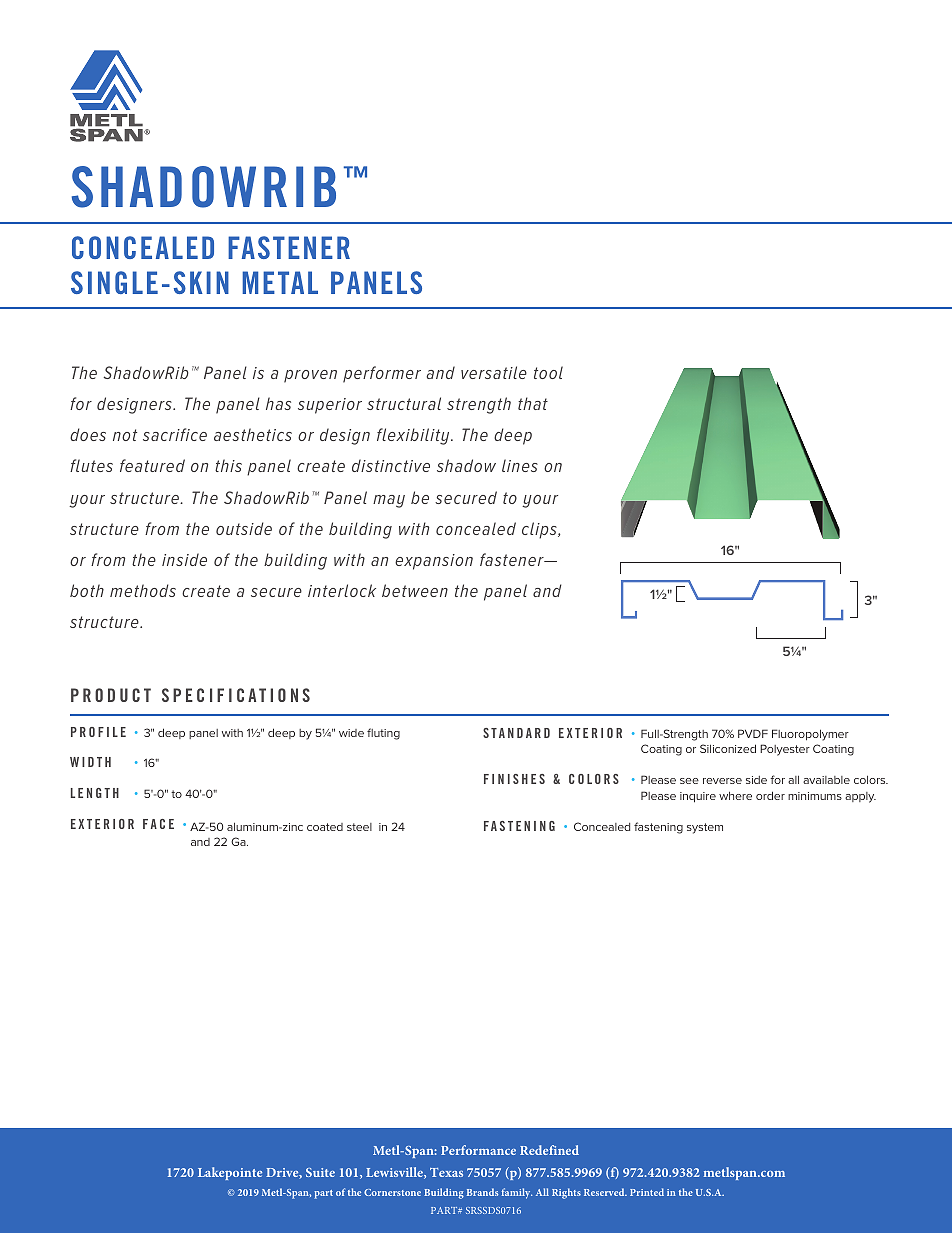 This screenshot has width=952, height=1233. I want to click on SPECIFICATIONS, so click(236, 695).
